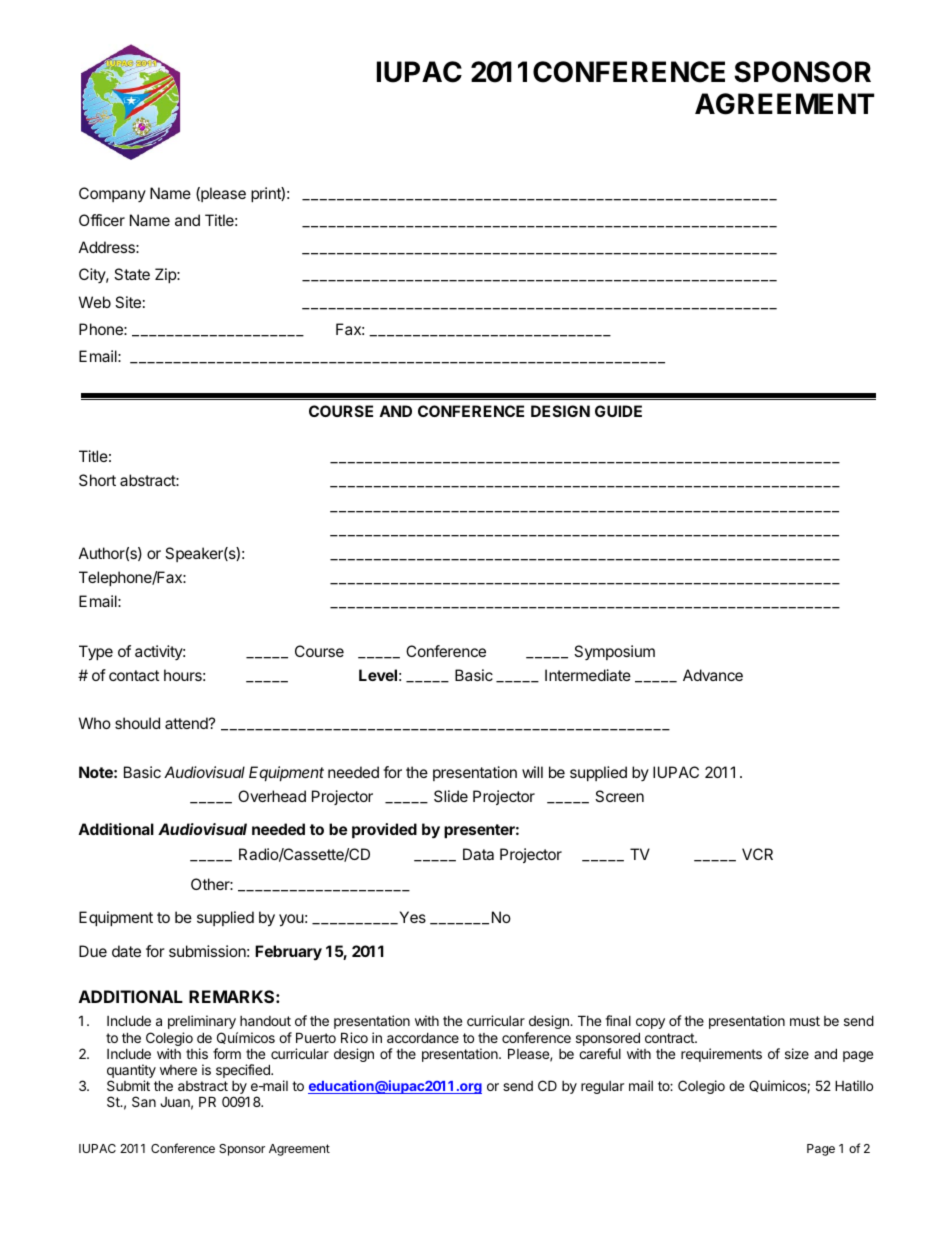 The width and height of the screenshot is (952, 1233). Describe the element at coordinates (178, 1070) in the screenshot. I see `where` at that location.
